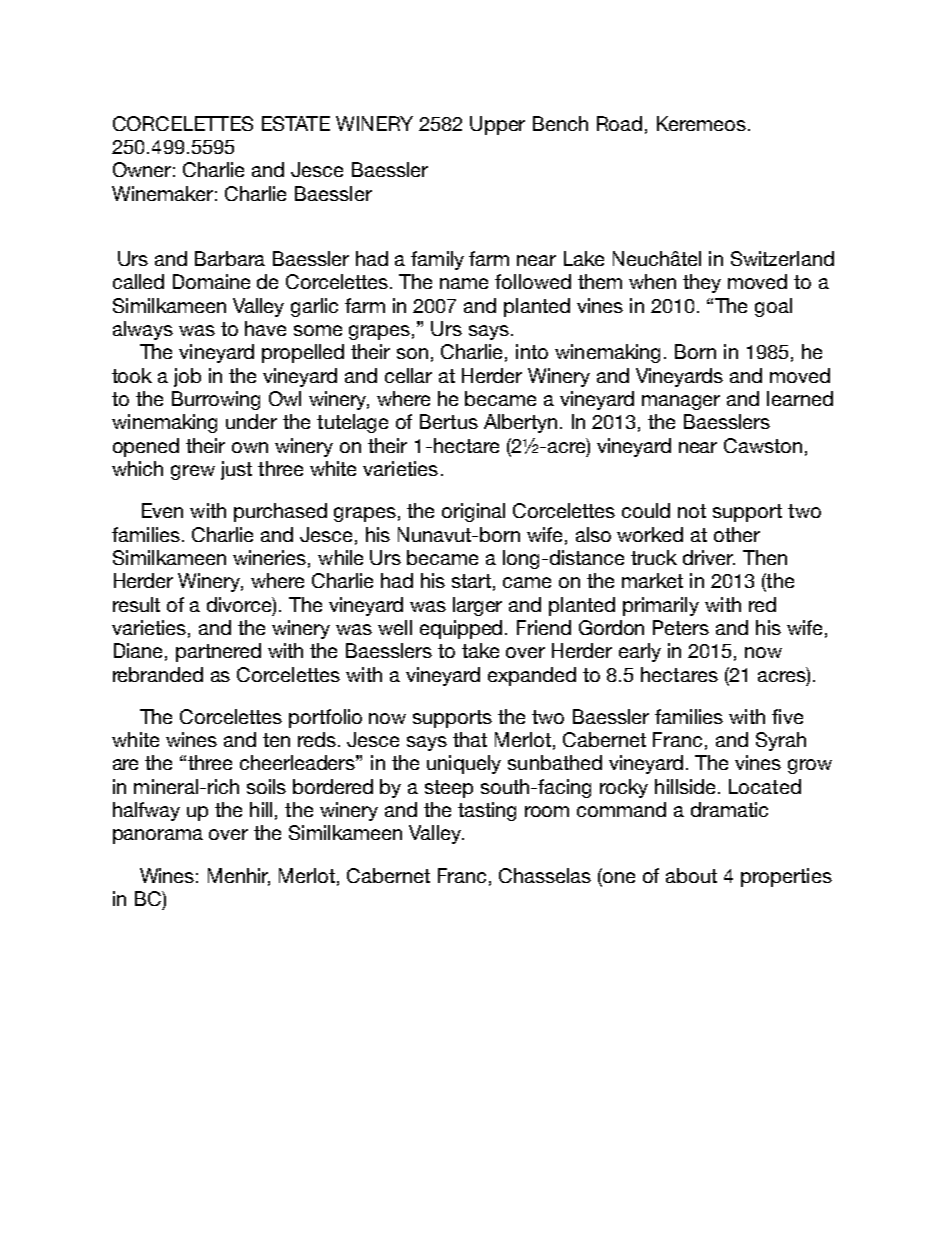 This screenshot has height=1233, width=952. Describe the element at coordinates (477, 606) in the screenshot. I see `larger` at that location.
